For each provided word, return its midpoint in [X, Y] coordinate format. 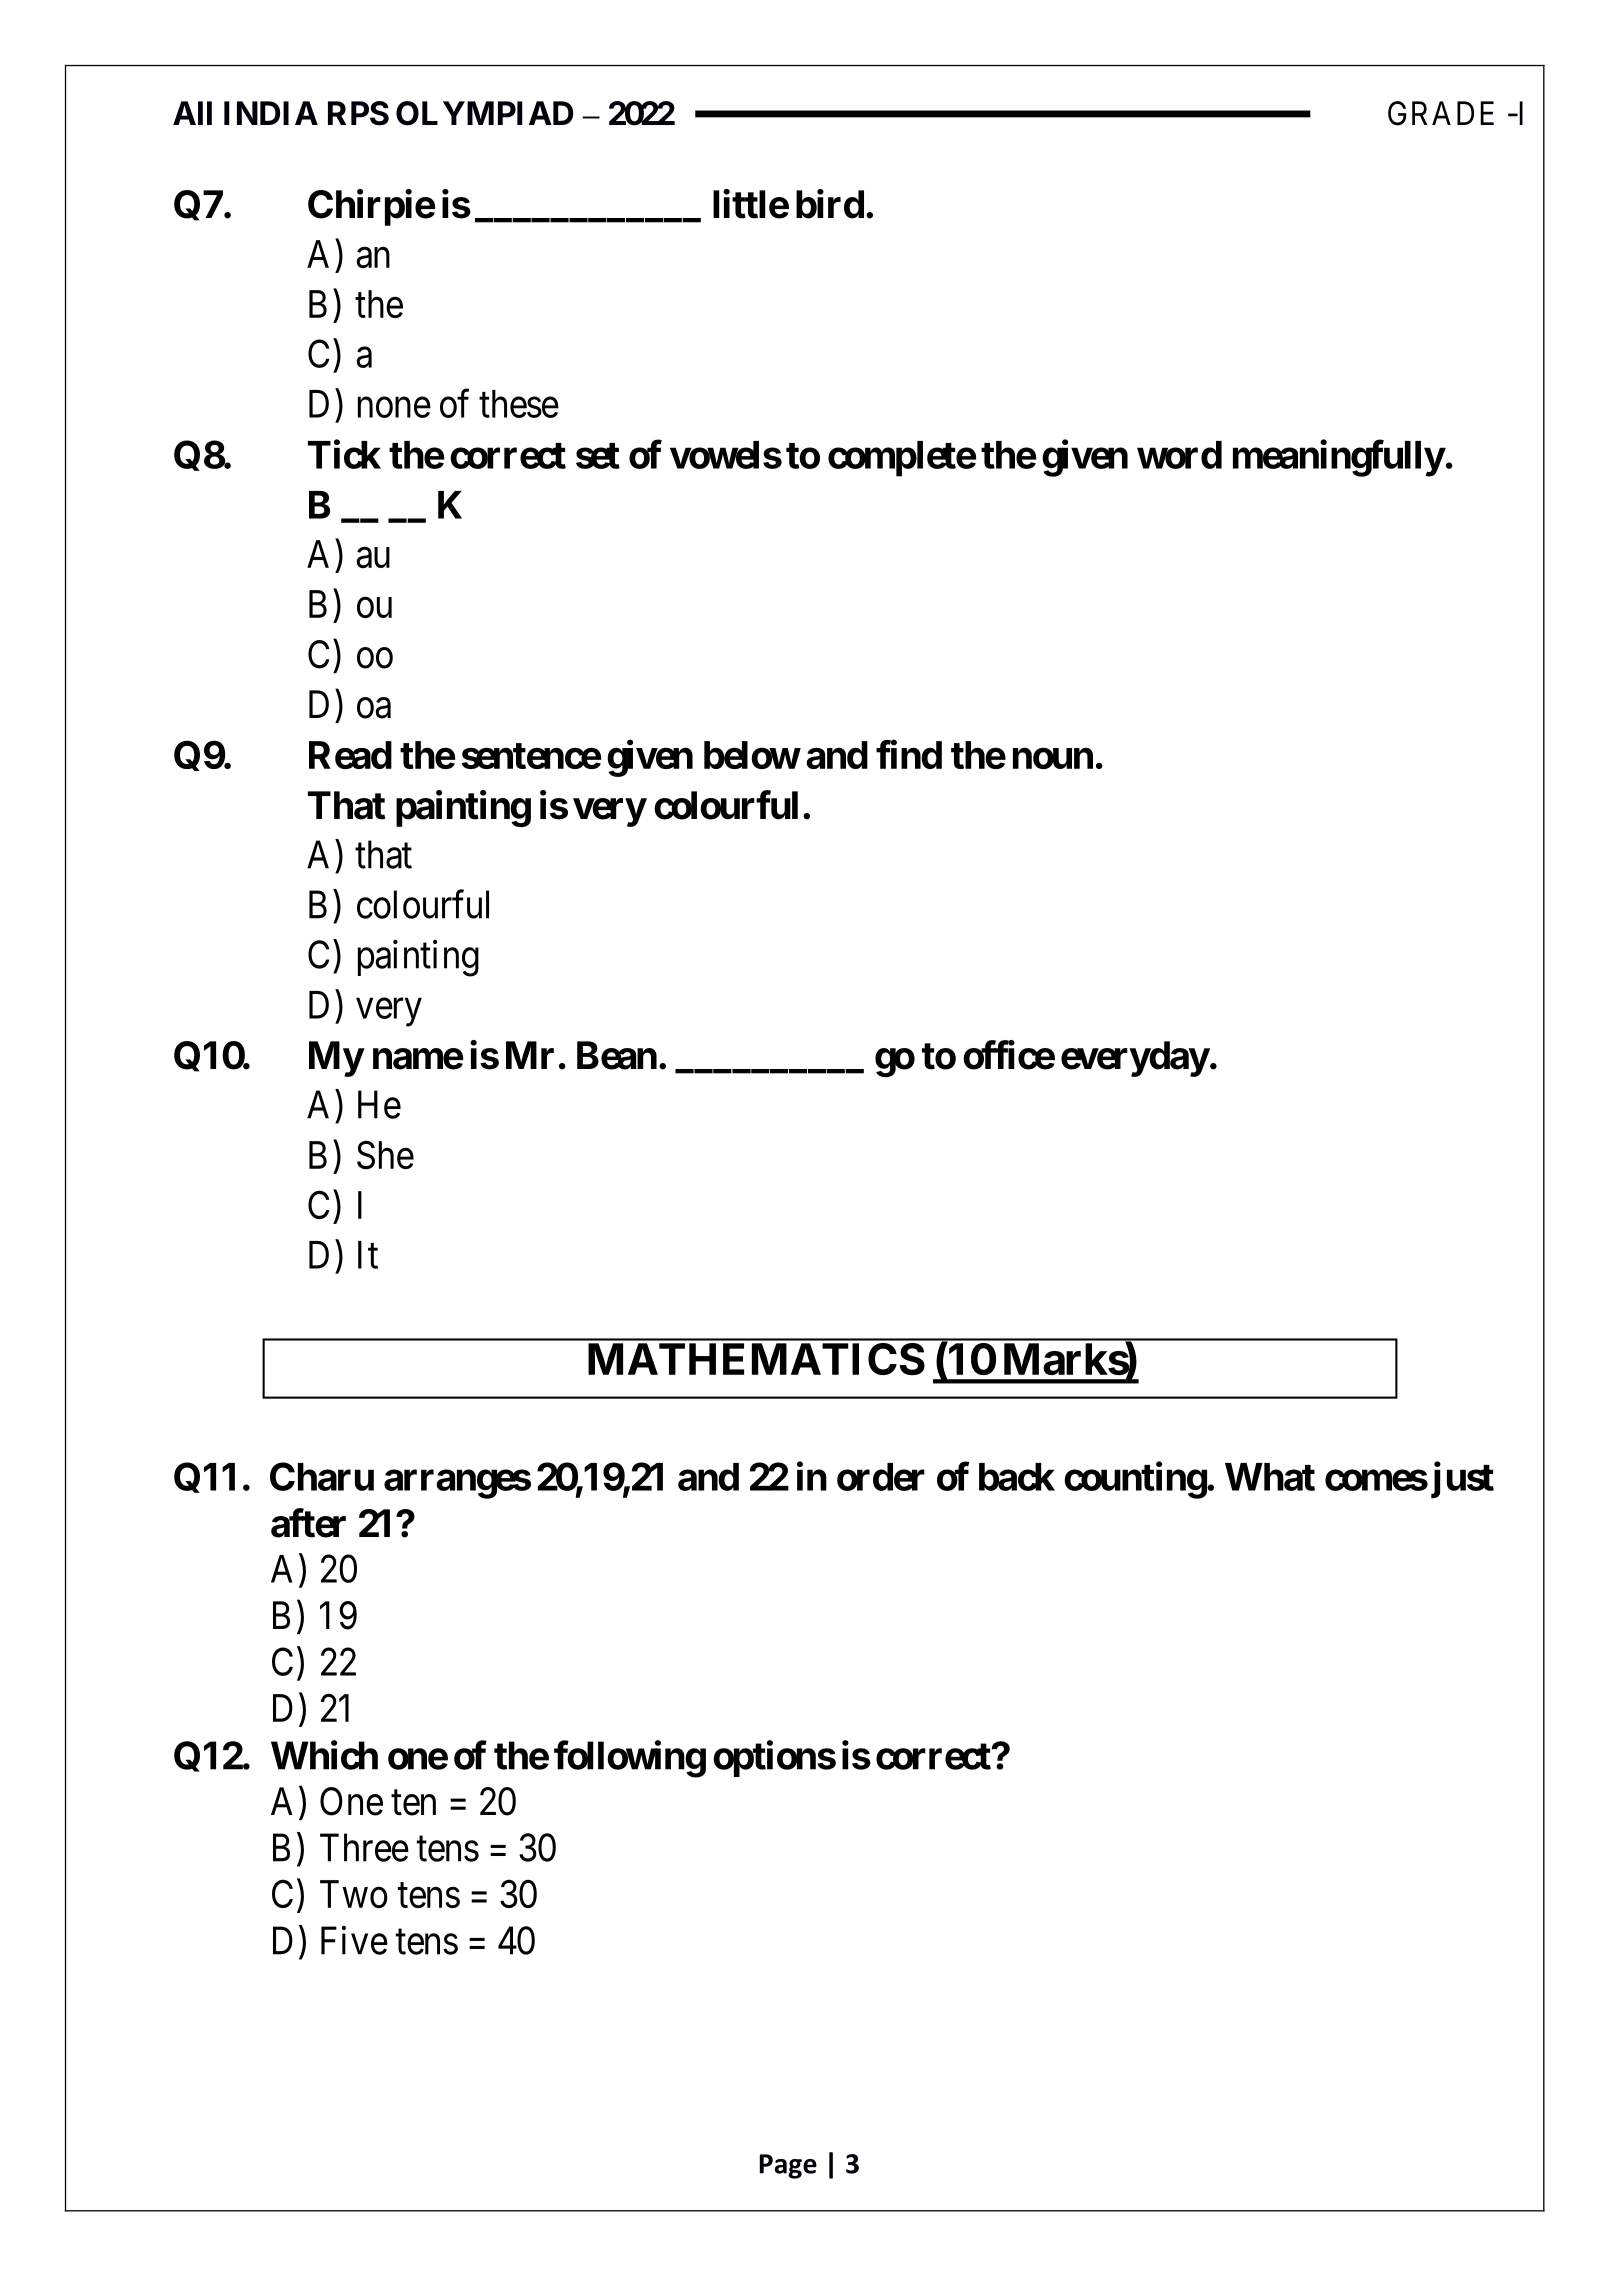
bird [830, 204]
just [1462, 1480]
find [909, 754]
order [881, 1477]
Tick [344, 454]
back [1017, 1477]
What [1270, 1477]
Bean [617, 1055]
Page [788, 2166]
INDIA [271, 113]
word [1179, 455]
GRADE [1441, 113]
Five [354, 1940]
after [308, 1523]
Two [354, 1894]
